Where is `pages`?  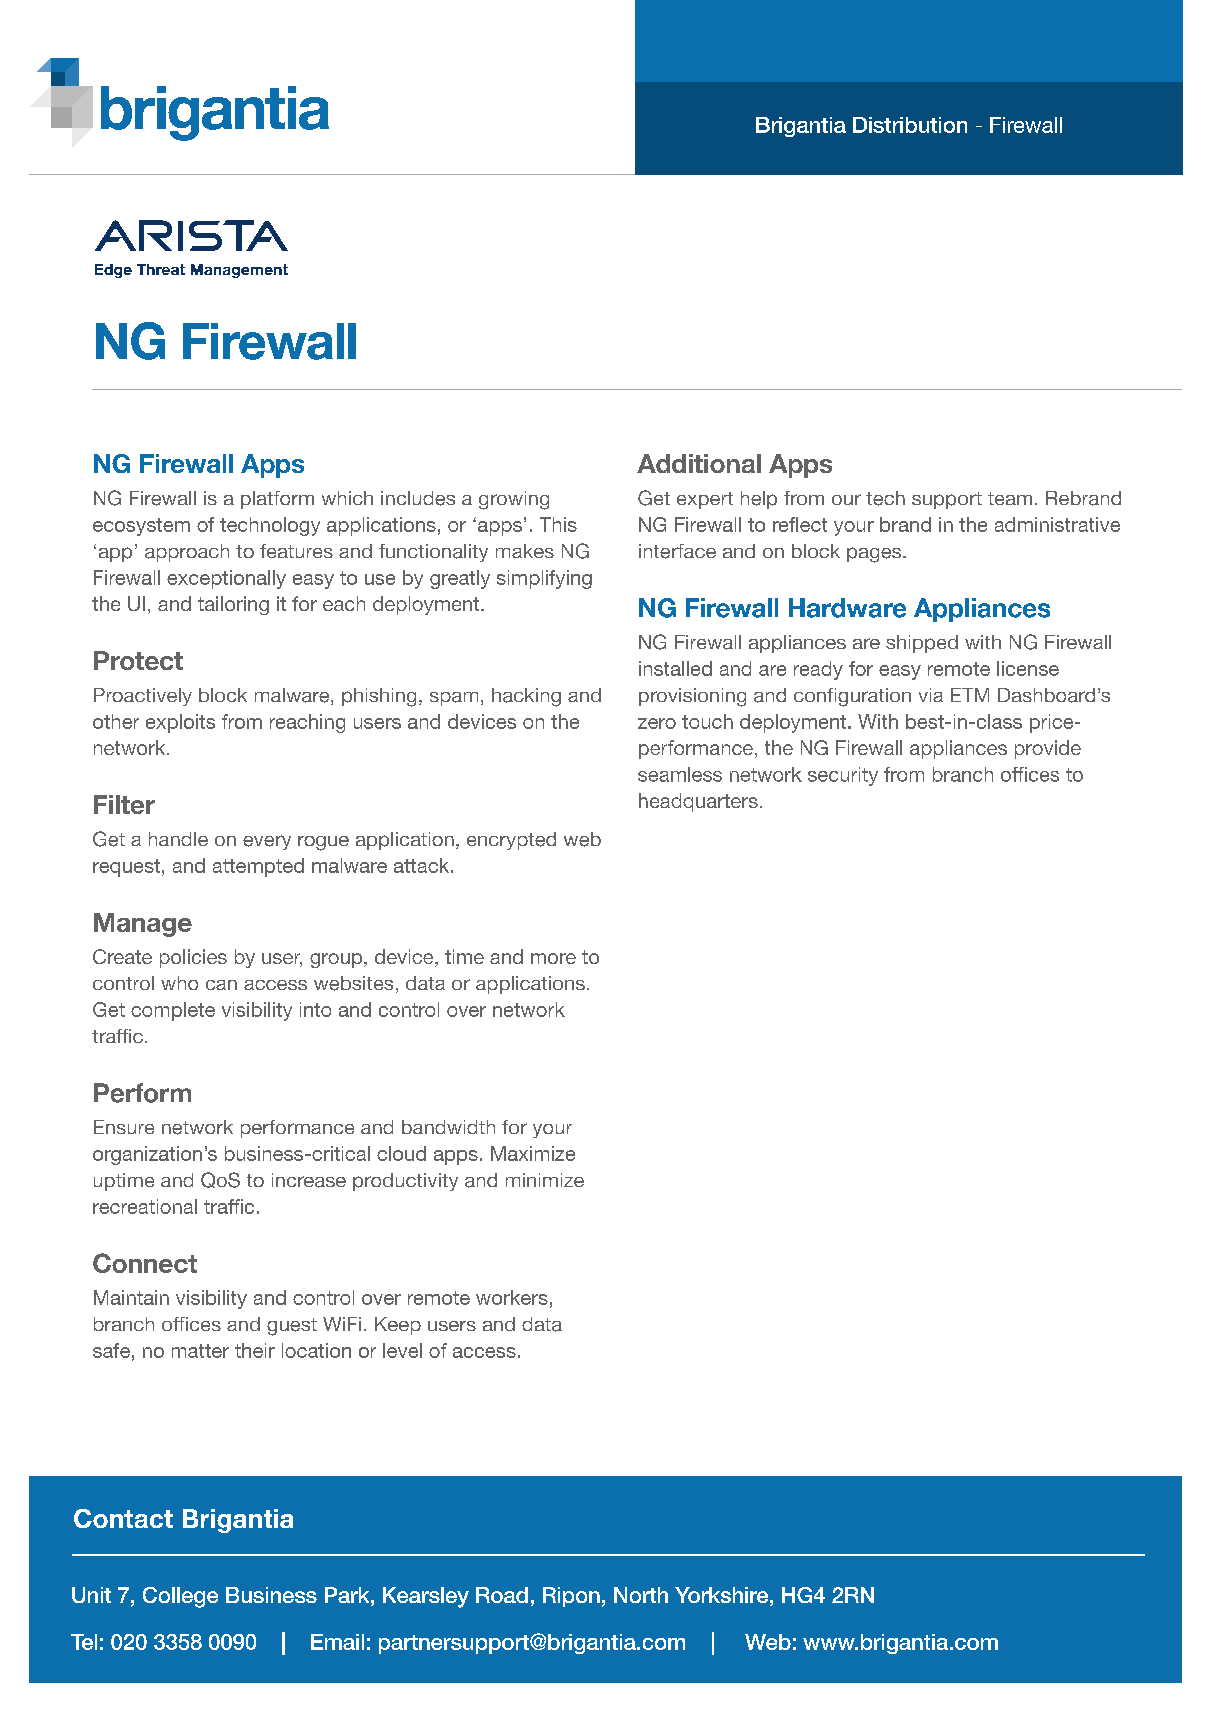
pages is located at coordinates (875, 555).
